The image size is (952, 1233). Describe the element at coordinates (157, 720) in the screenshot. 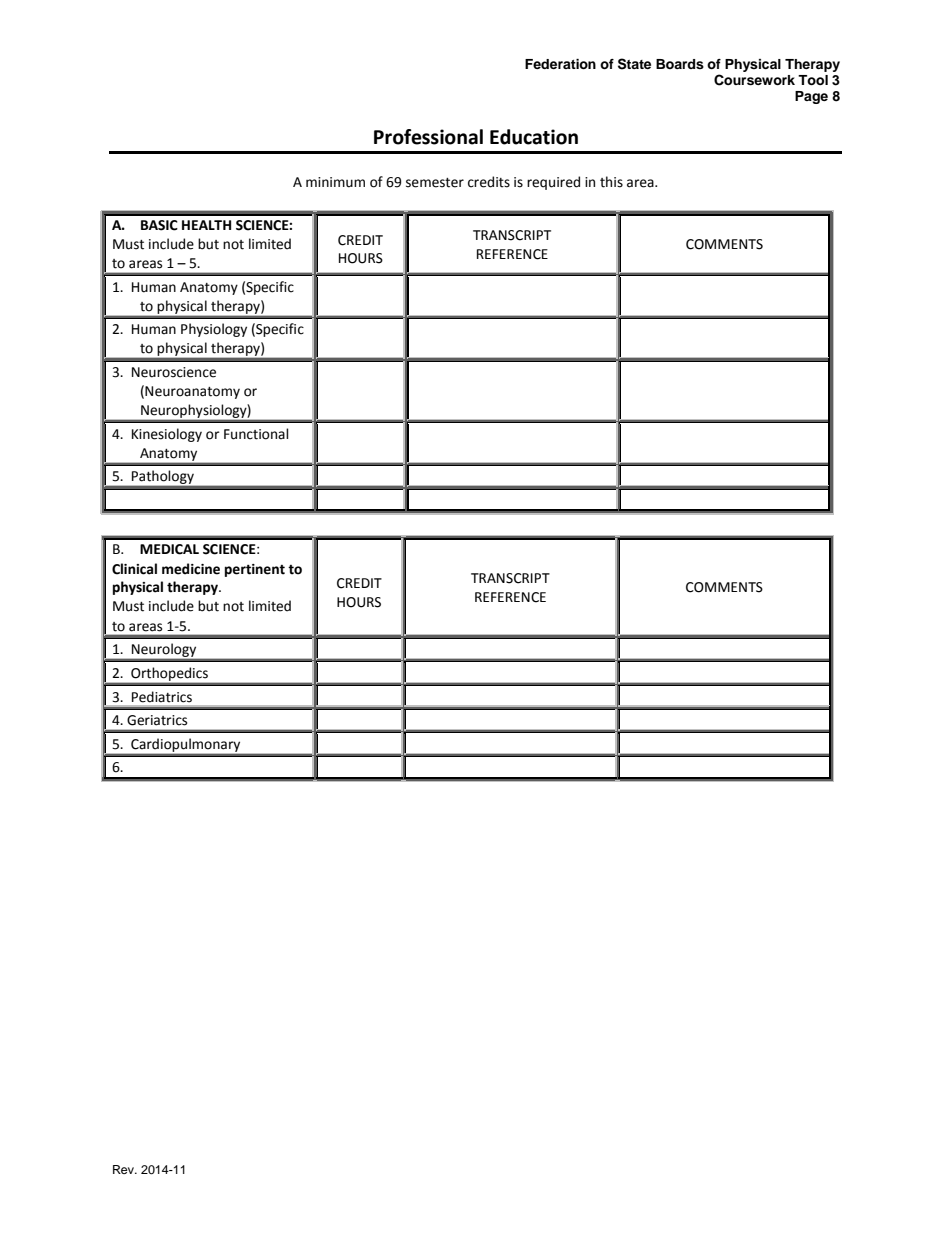

I see `Geriatrics` at that location.
